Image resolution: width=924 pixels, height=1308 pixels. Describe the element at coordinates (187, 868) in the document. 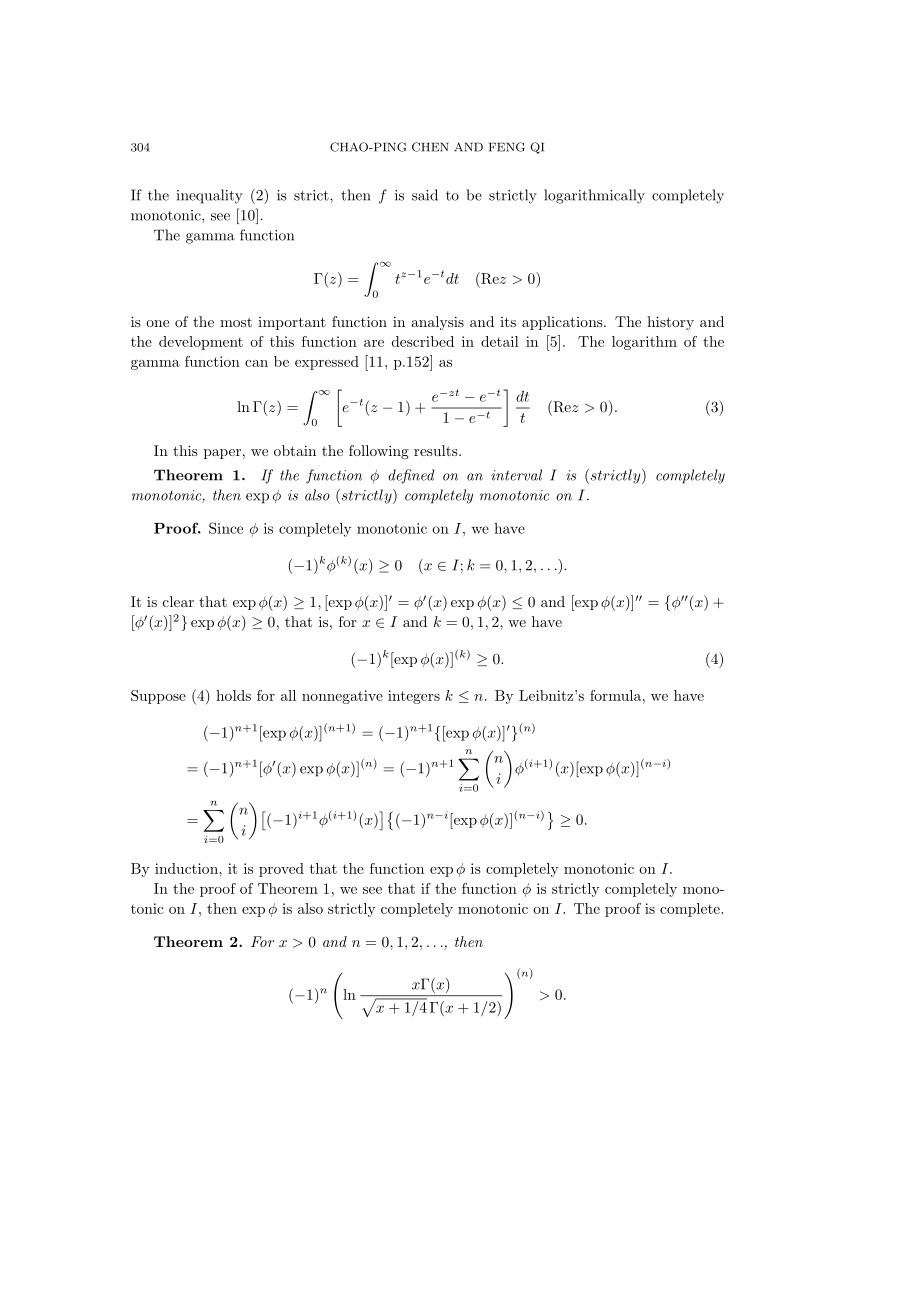

I see `induction` at that location.
